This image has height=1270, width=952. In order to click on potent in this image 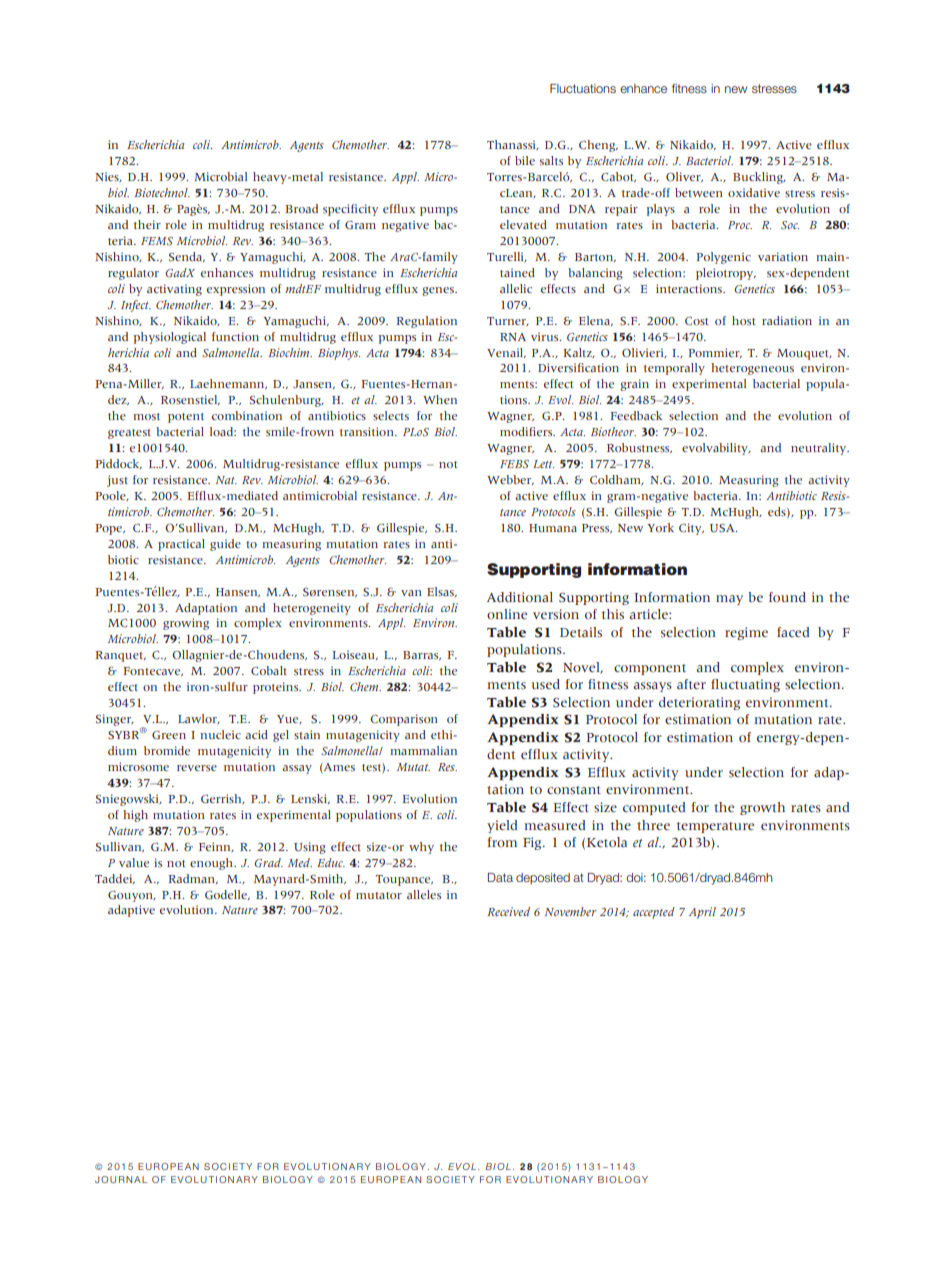, I will do `click(186, 418)`.
